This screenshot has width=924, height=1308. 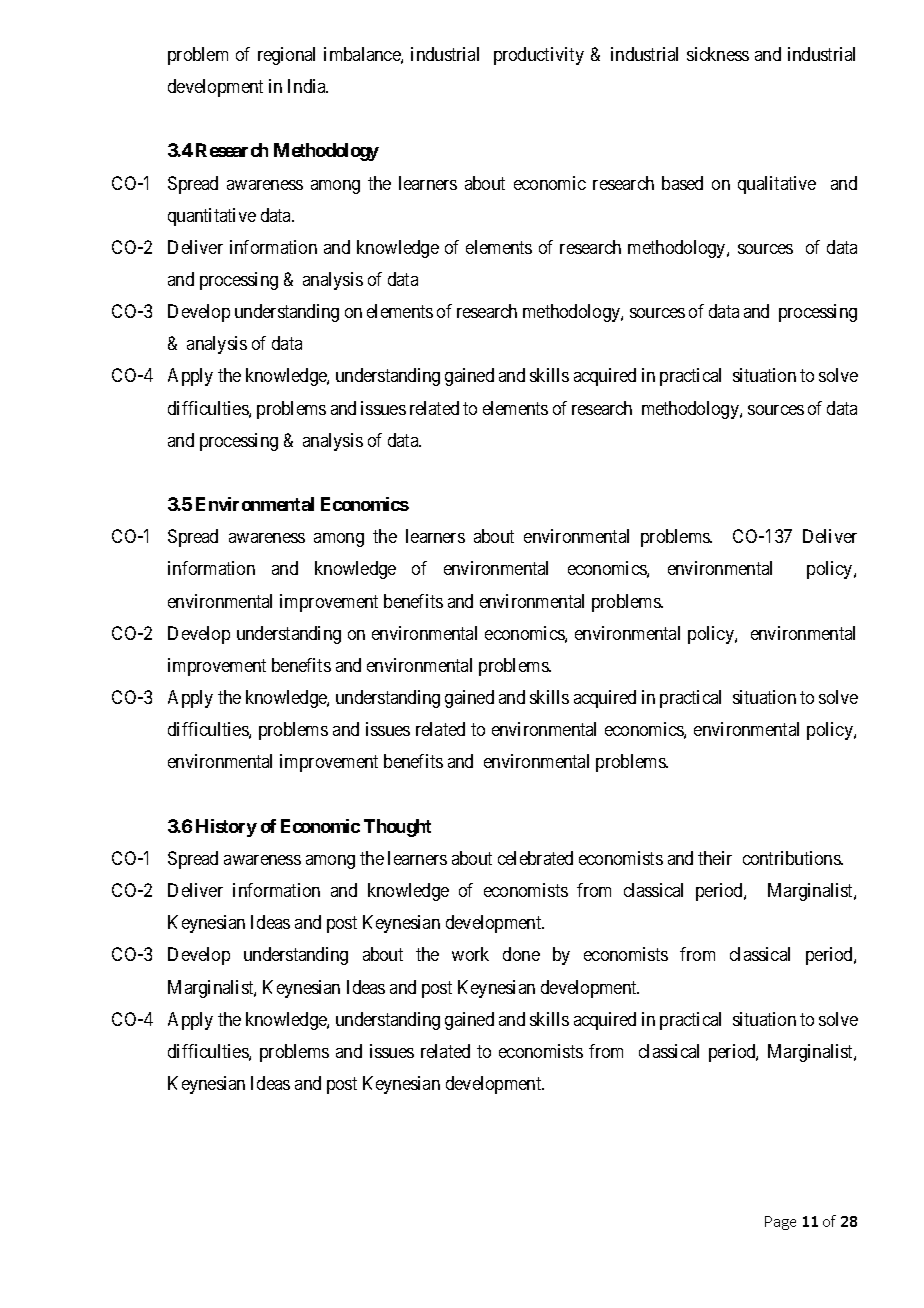 What do you see at coordinates (470, 954) in the screenshot?
I see `work` at bounding box center [470, 954].
